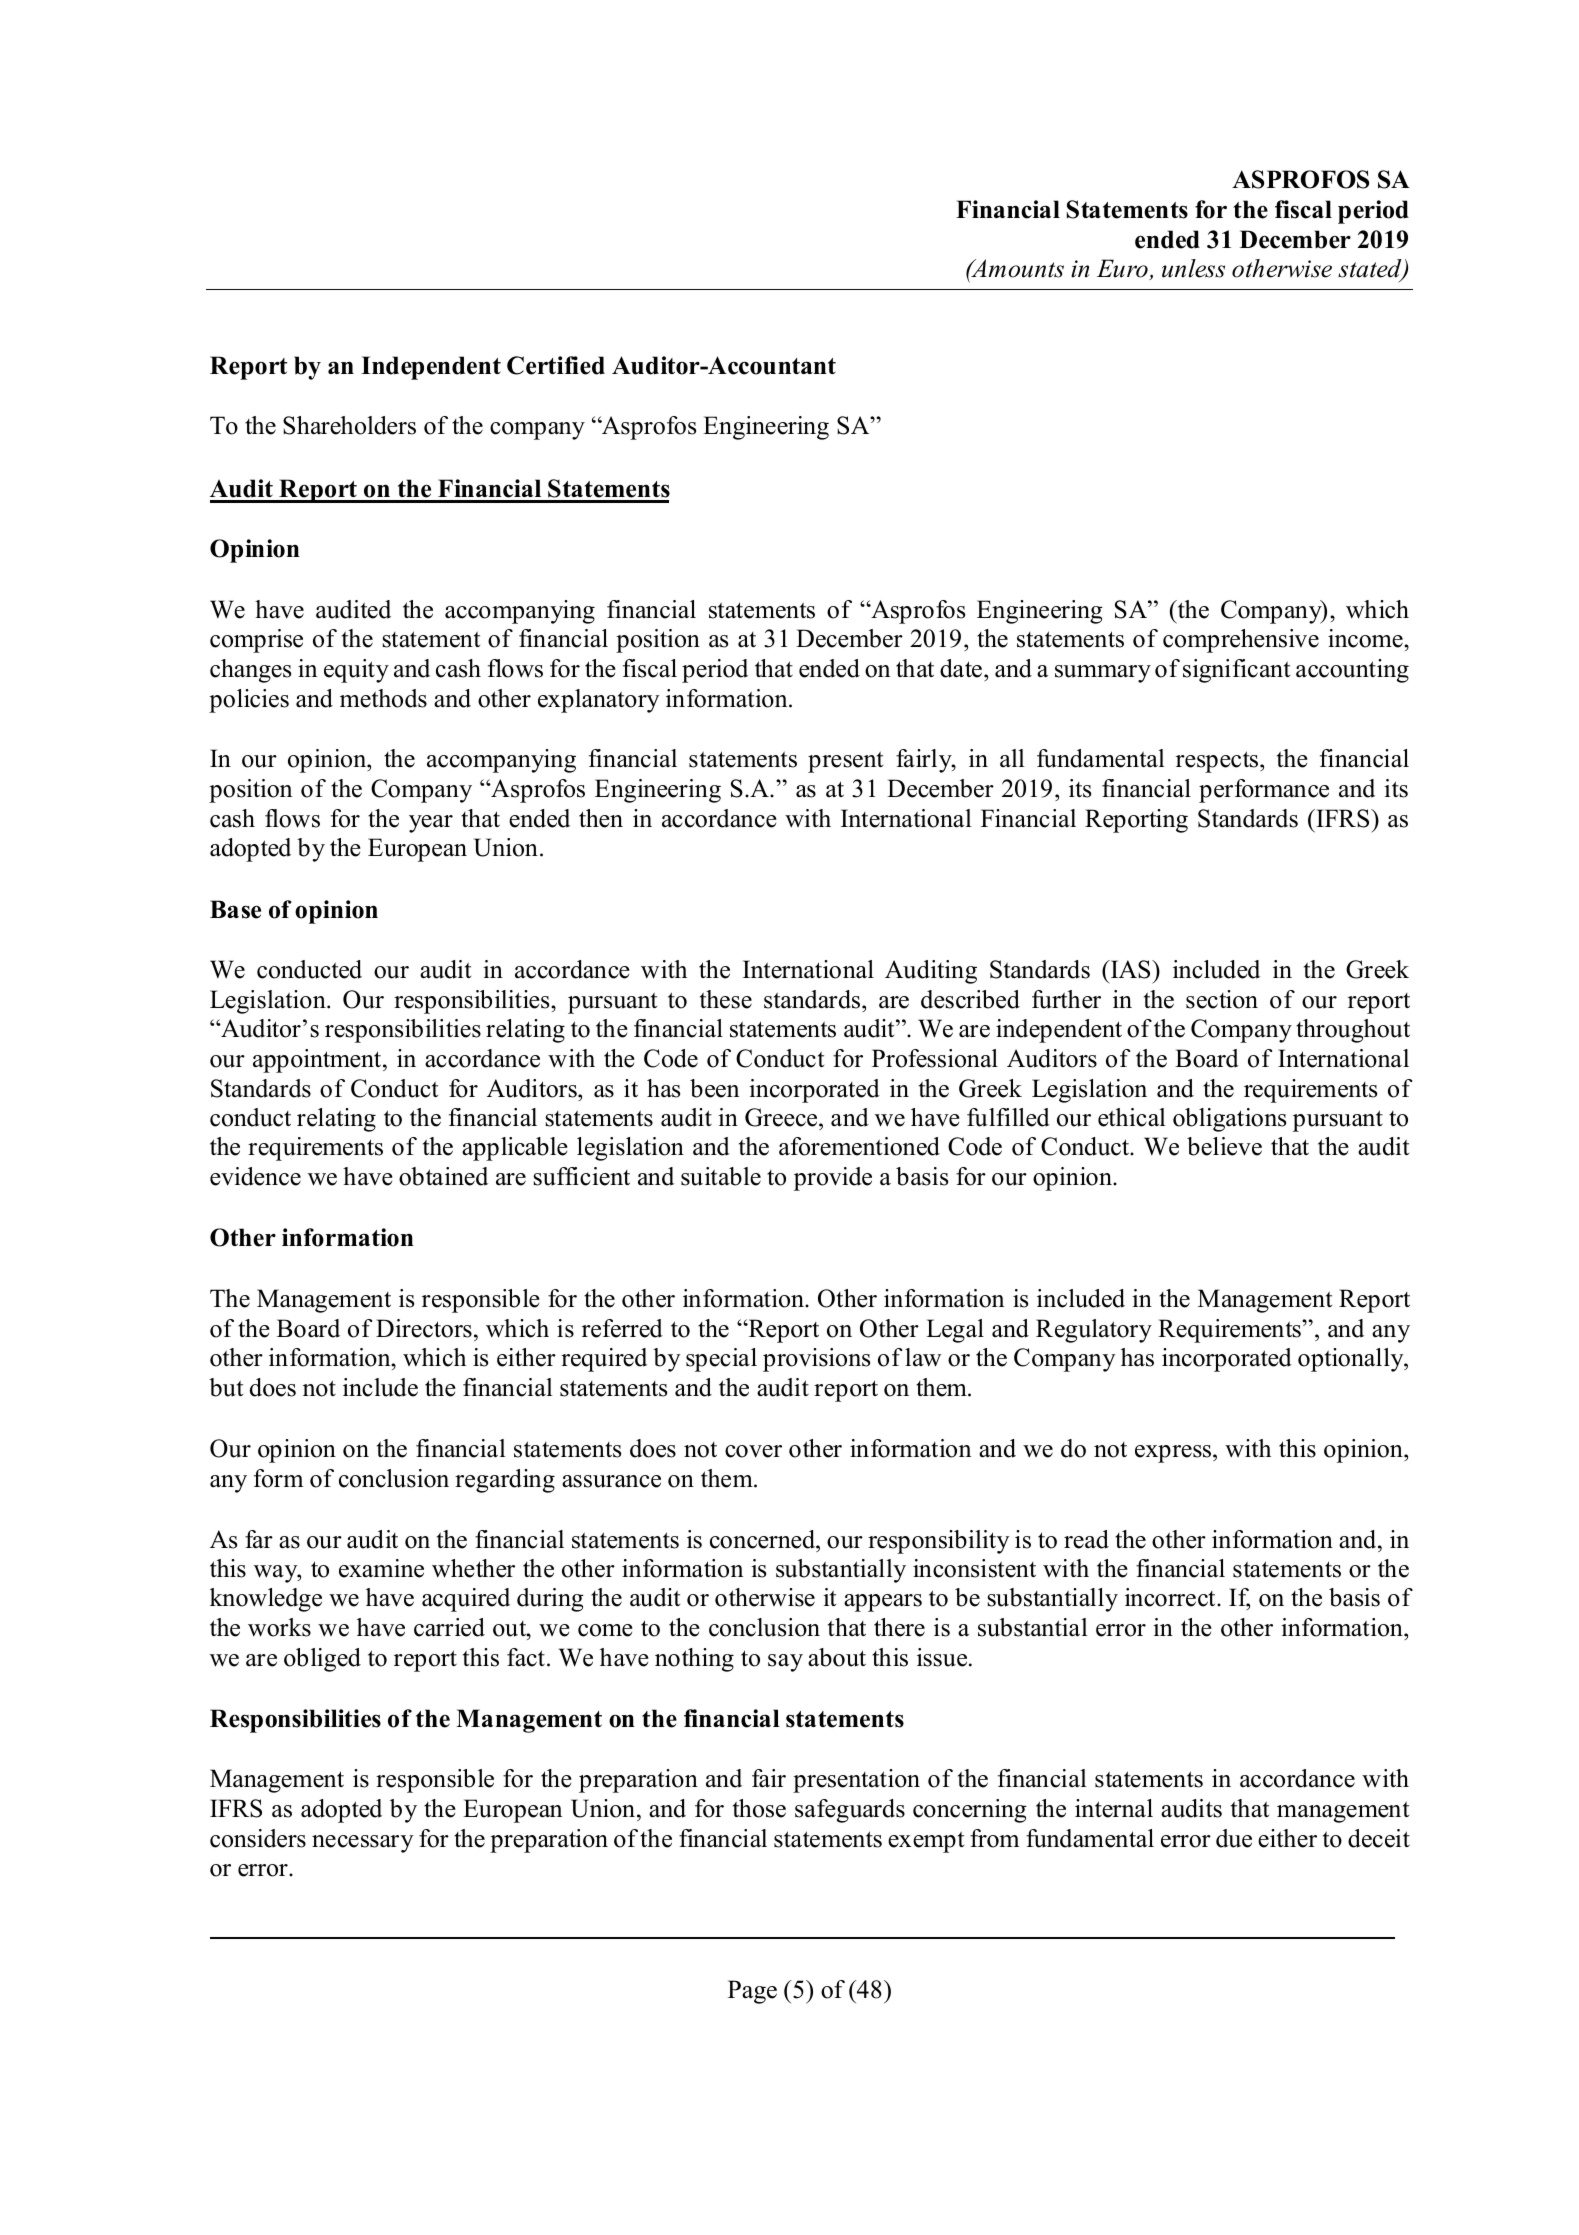 The image size is (1579, 2235). What do you see at coordinates (1193, 268) in the screenshot?
I see `unless` at bounding box center [1193, 268].
